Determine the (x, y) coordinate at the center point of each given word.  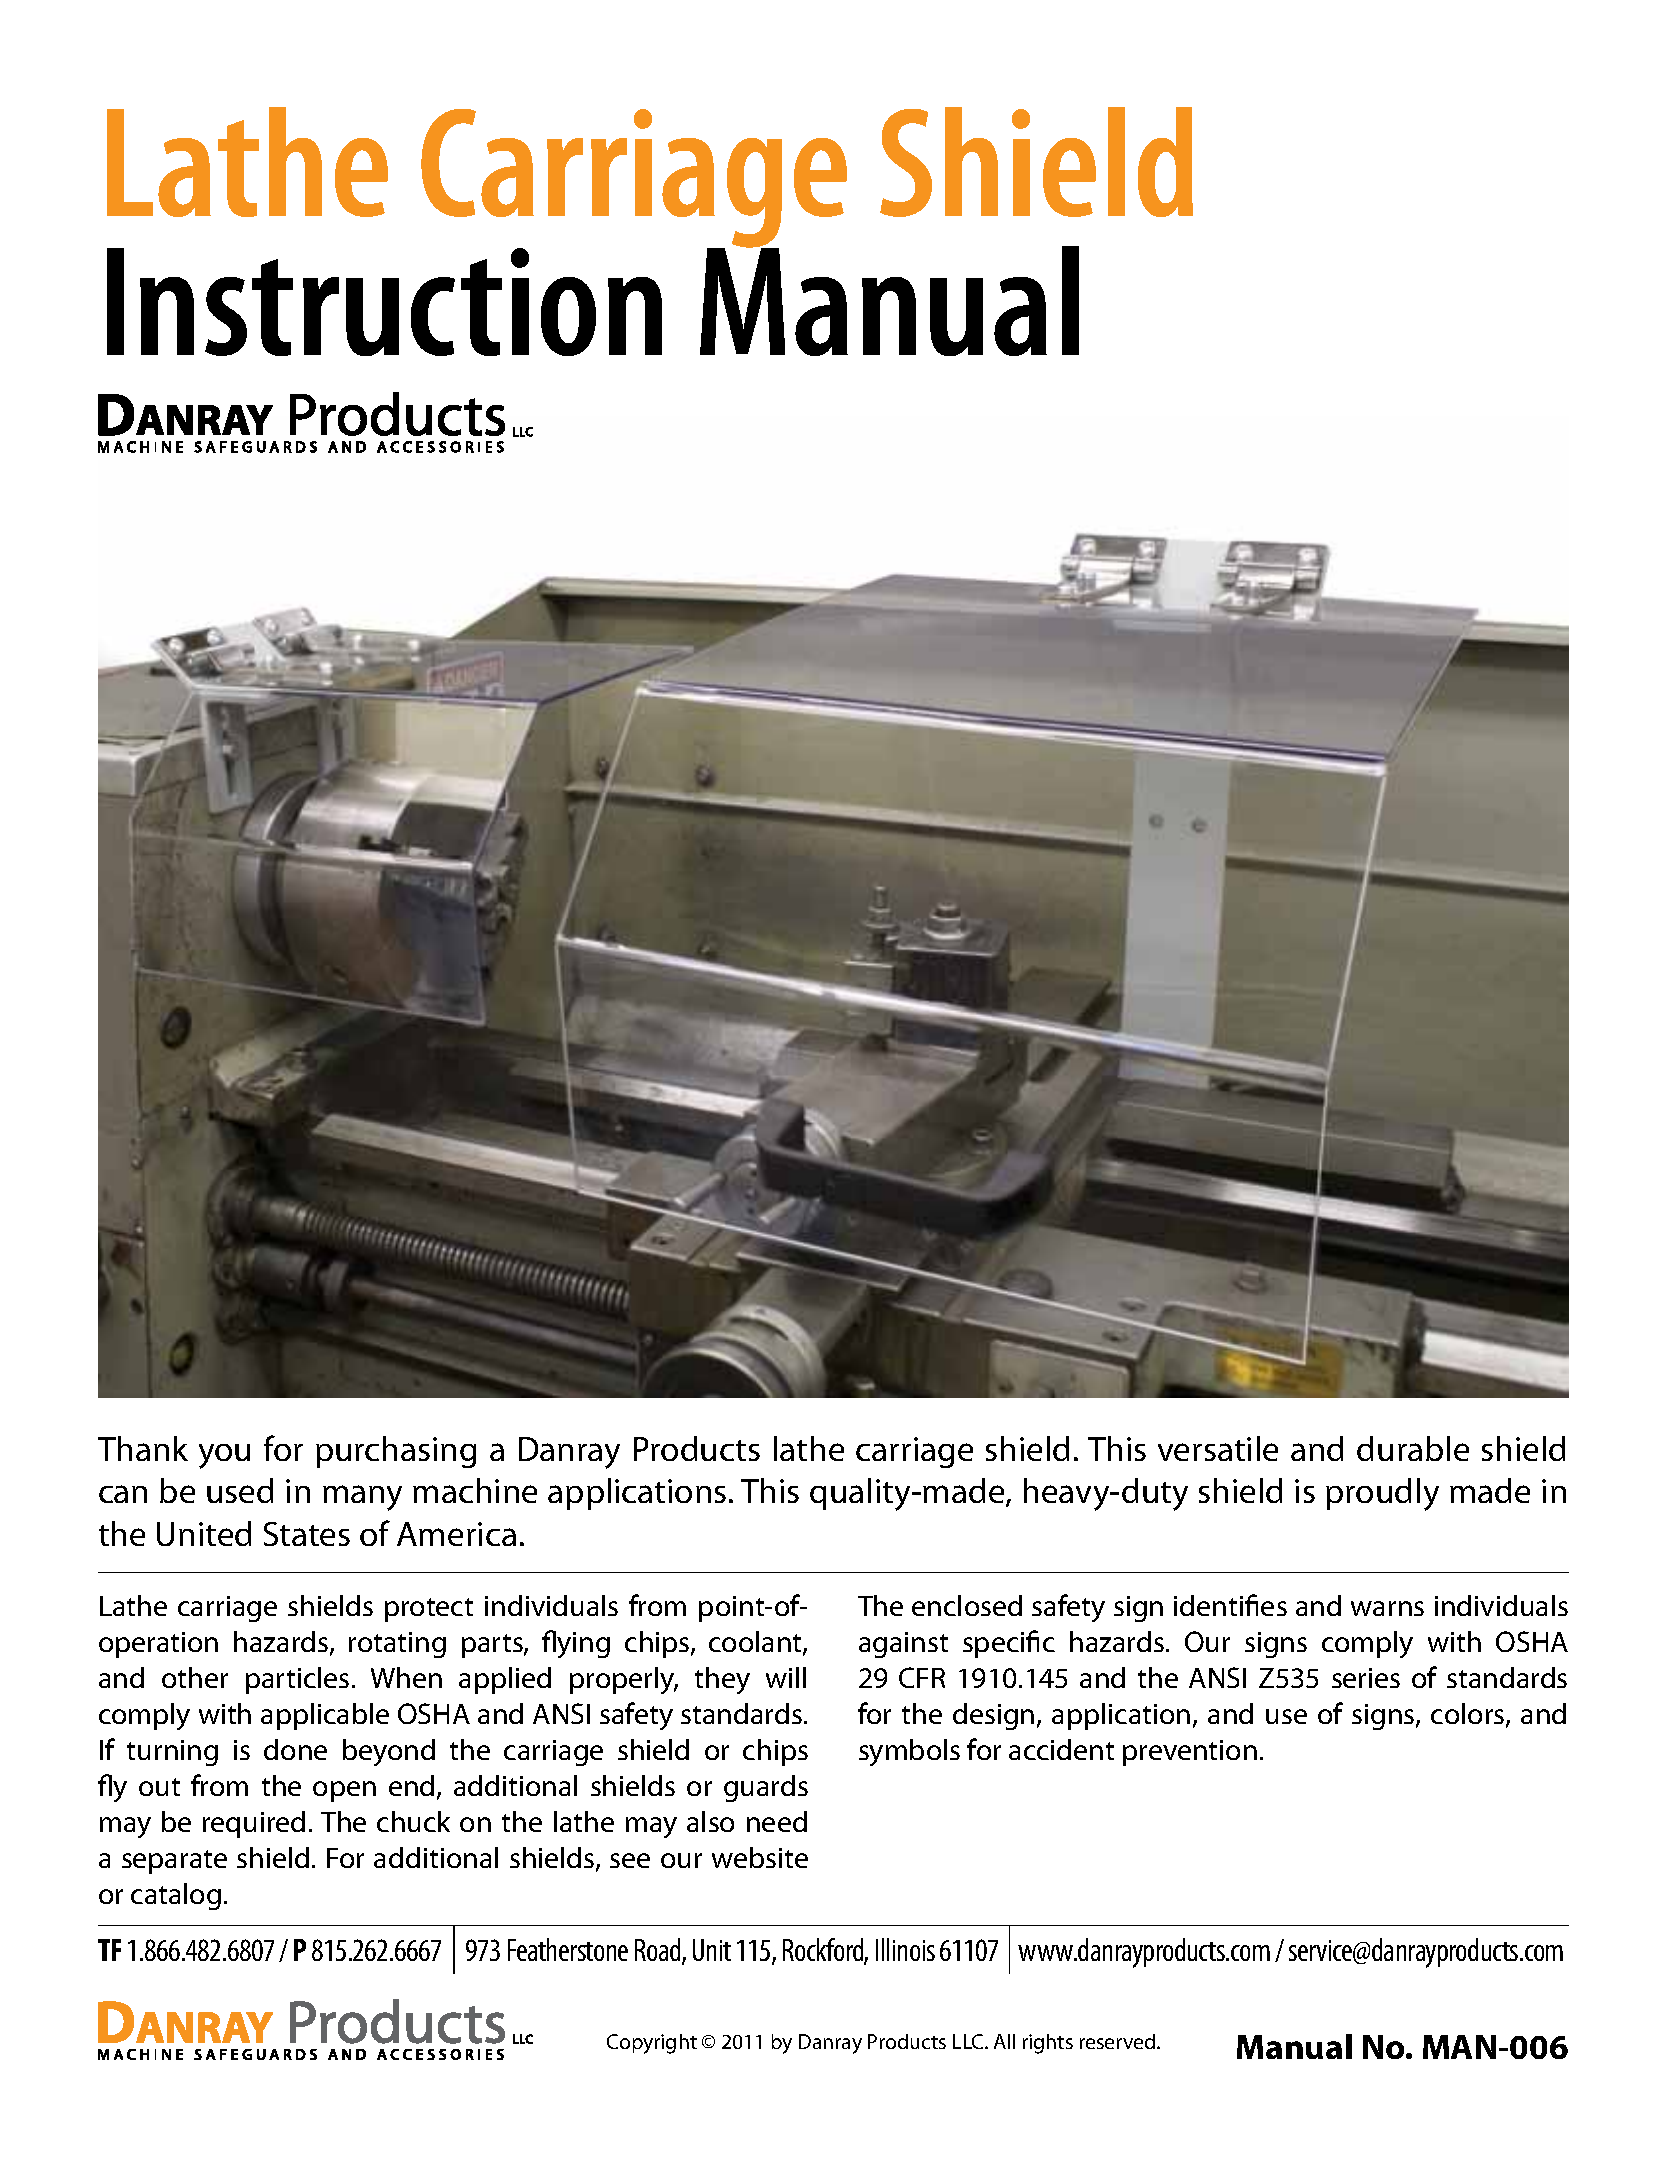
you (224, 1456)
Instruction (384, 302)
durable (1413, 1448)
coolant (756, 1643)
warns (1387, 1608)
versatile (1218, 1448)
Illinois (905, 1949)
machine (475, 1490)
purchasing (396, 1452)
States (307, 1534)
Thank (143, 1448)
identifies (1230, 1605)
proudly (1382, 1494)
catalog (176, 1896)
